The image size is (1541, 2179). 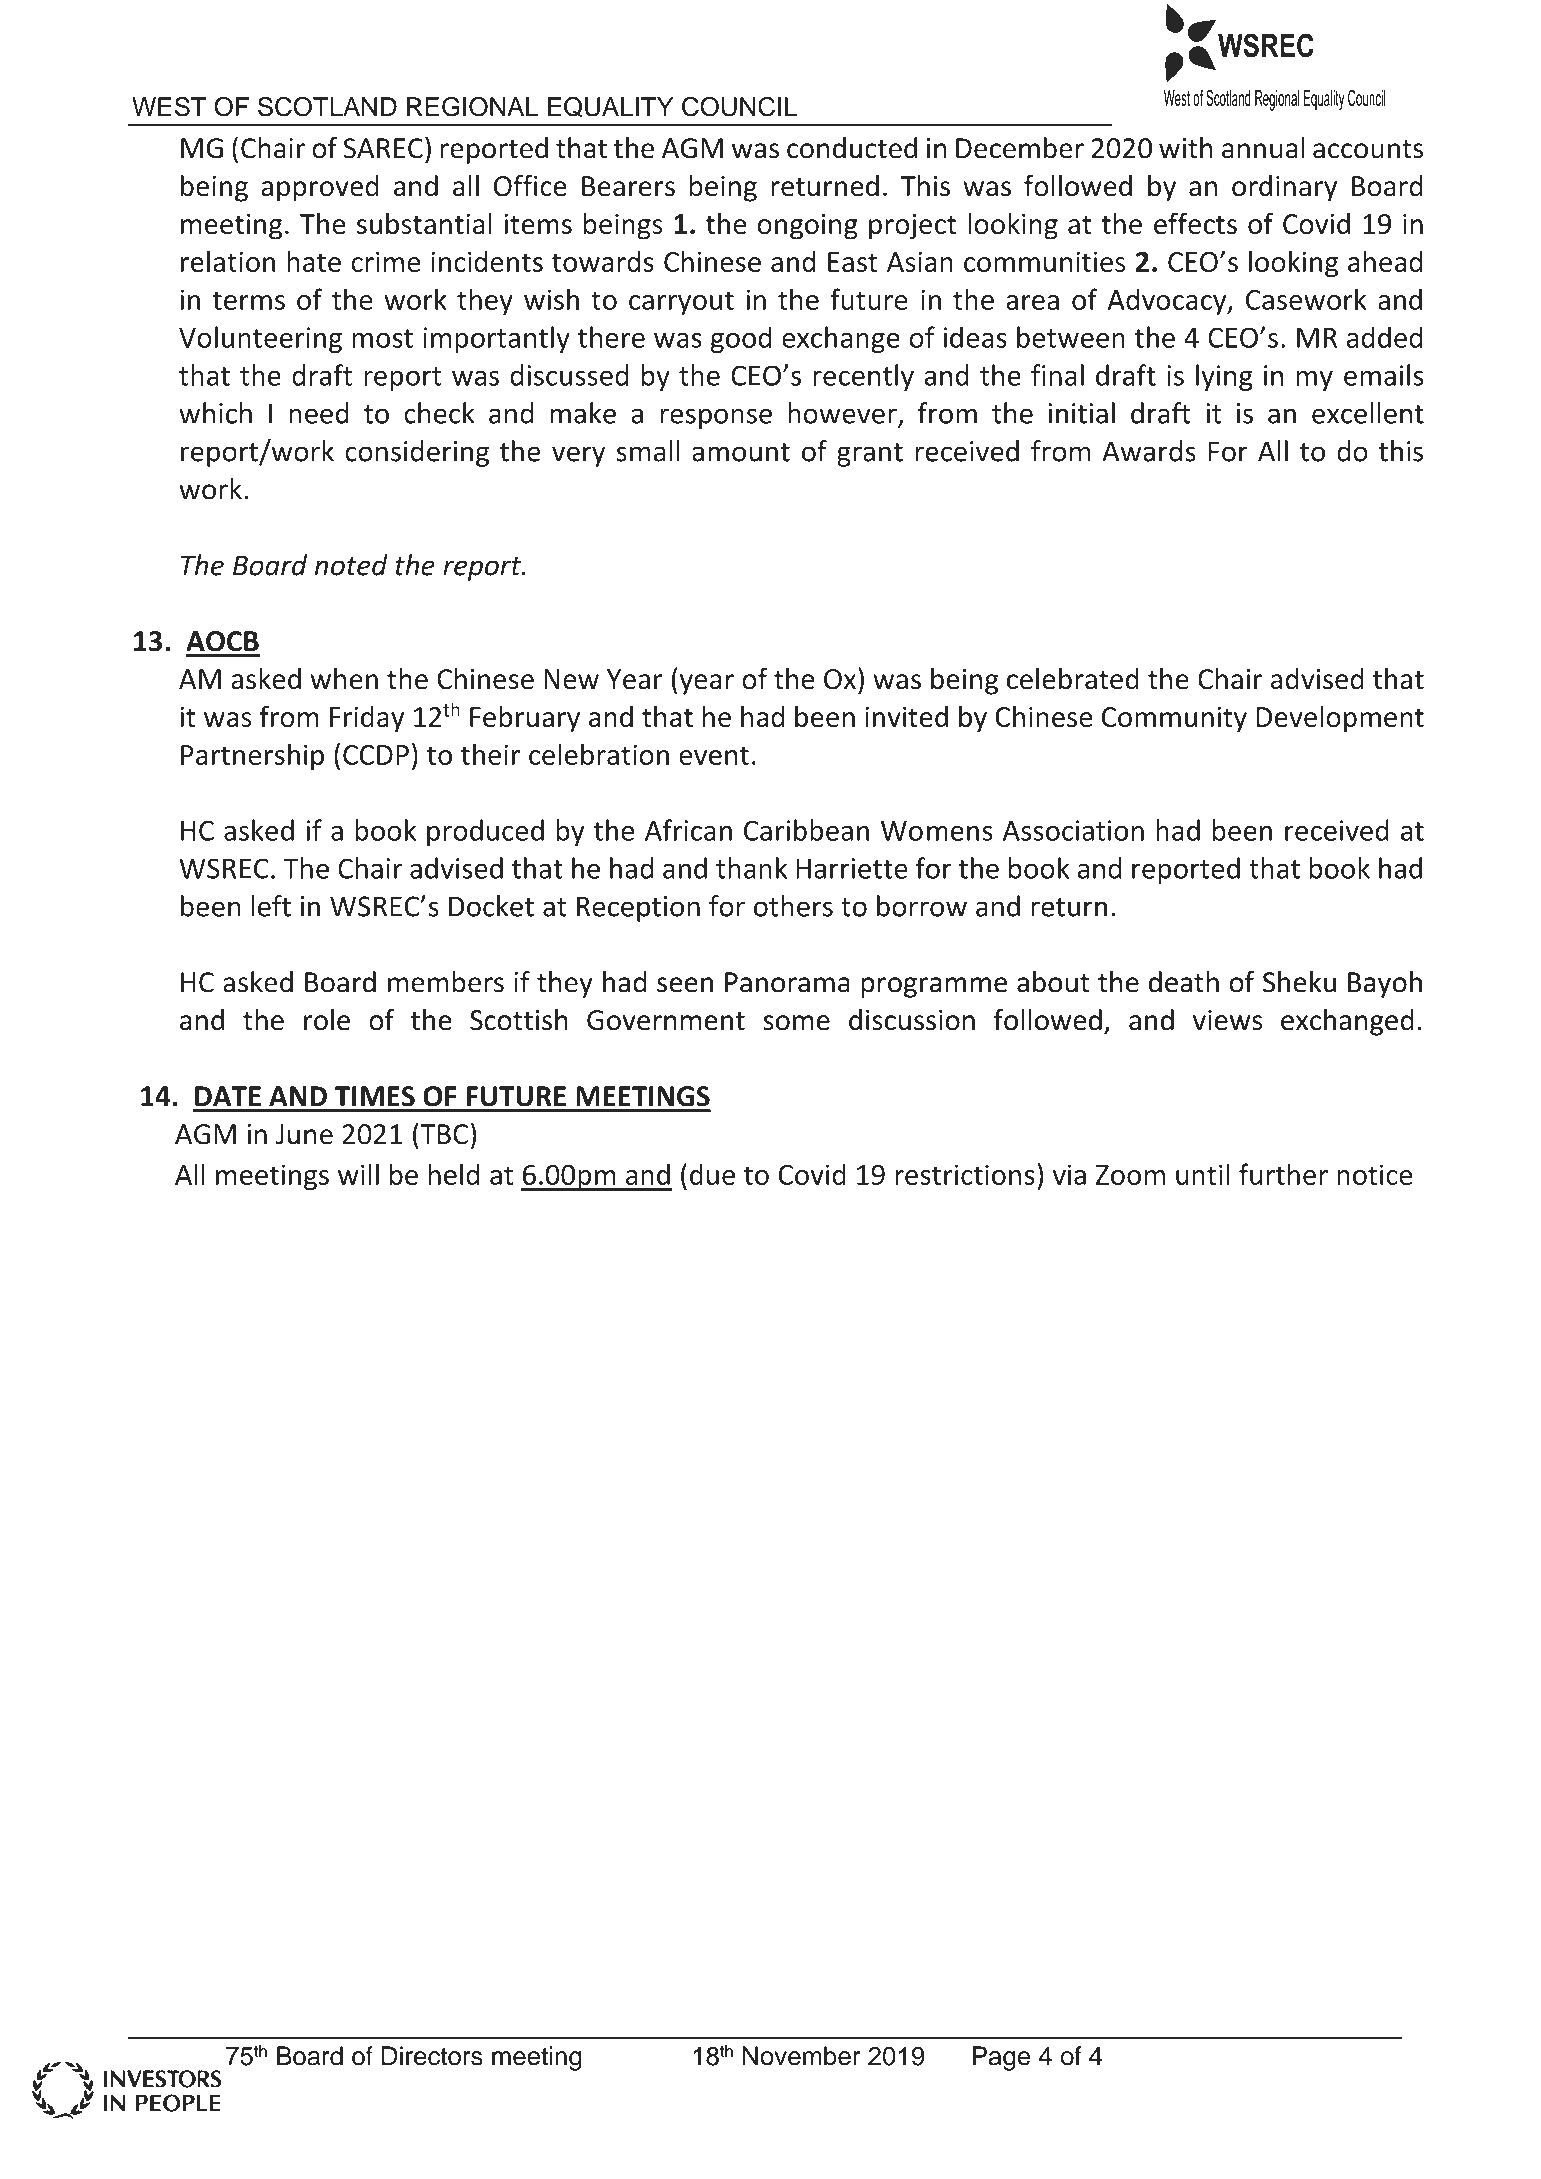 I want to click on amount, so click(x=741, y=452).
